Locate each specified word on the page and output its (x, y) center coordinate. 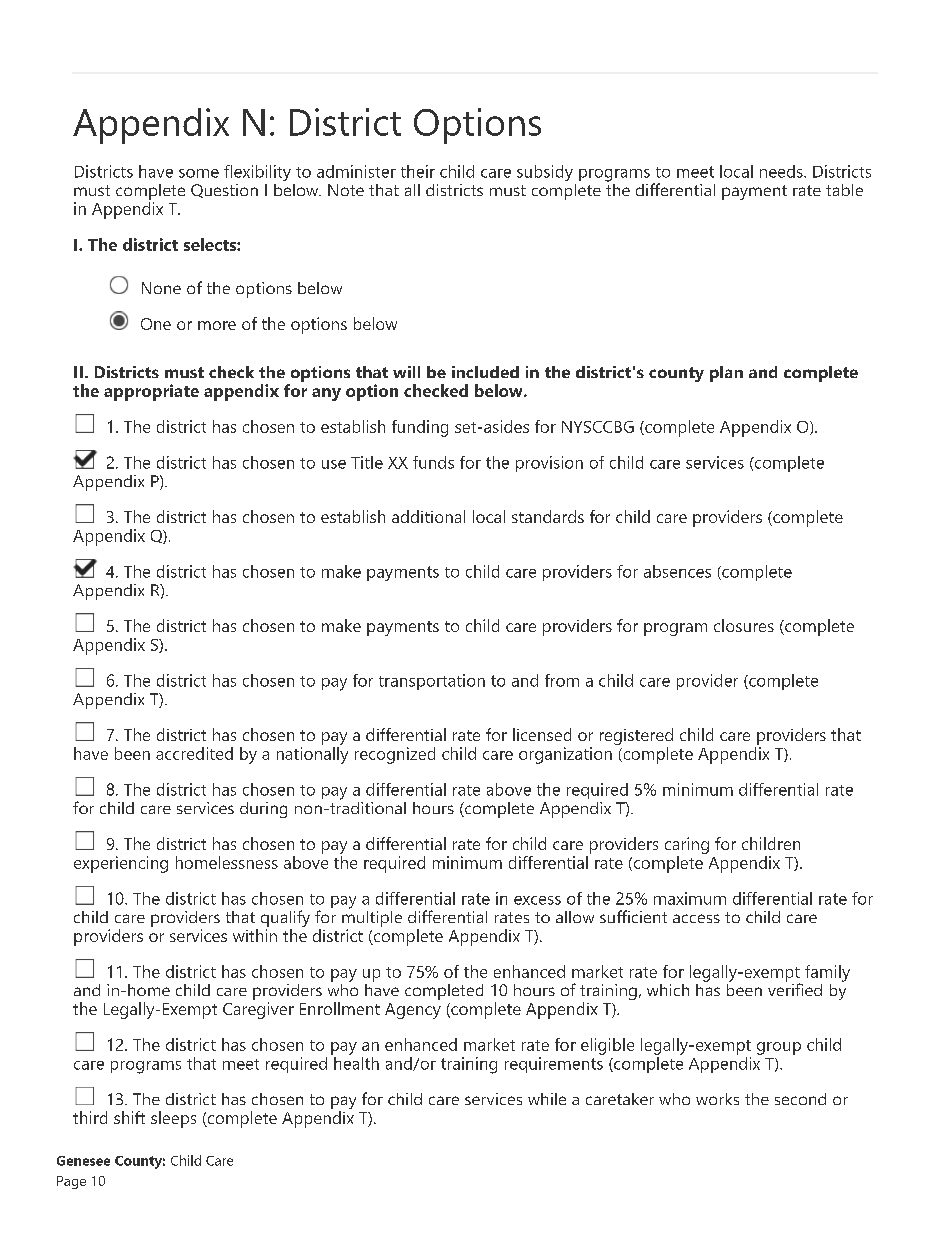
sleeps (173, 1119)
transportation (432, 682)
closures (744, 625)
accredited (194, 753)
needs (782, 171)
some (199, 173)
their (418, 171)
